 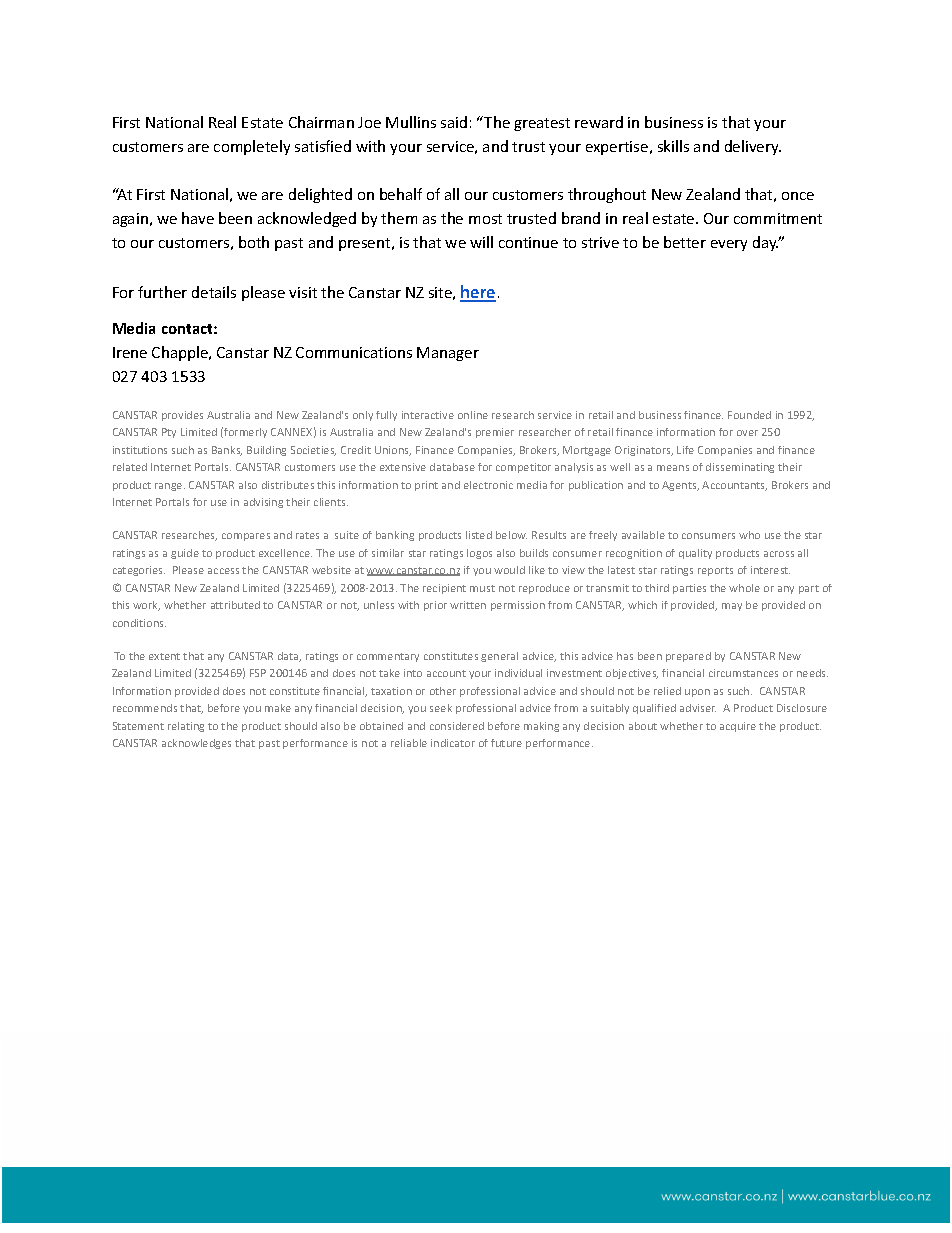 What do you see at coordinates (130, 352) in the screenshot?
I see `Irene` at bounding box center [130, 352].
